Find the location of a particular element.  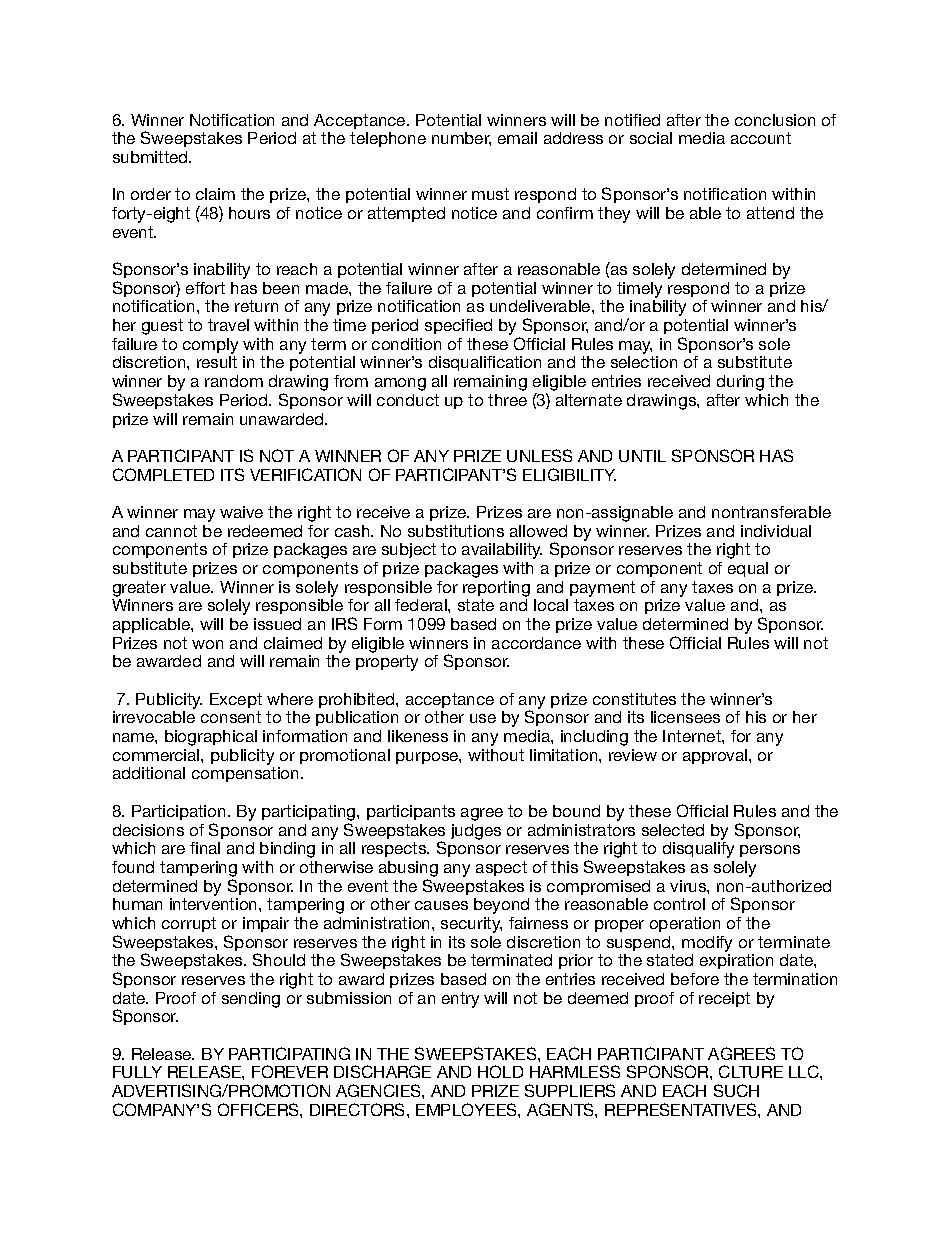

account is located at coordinates (761, 138).
